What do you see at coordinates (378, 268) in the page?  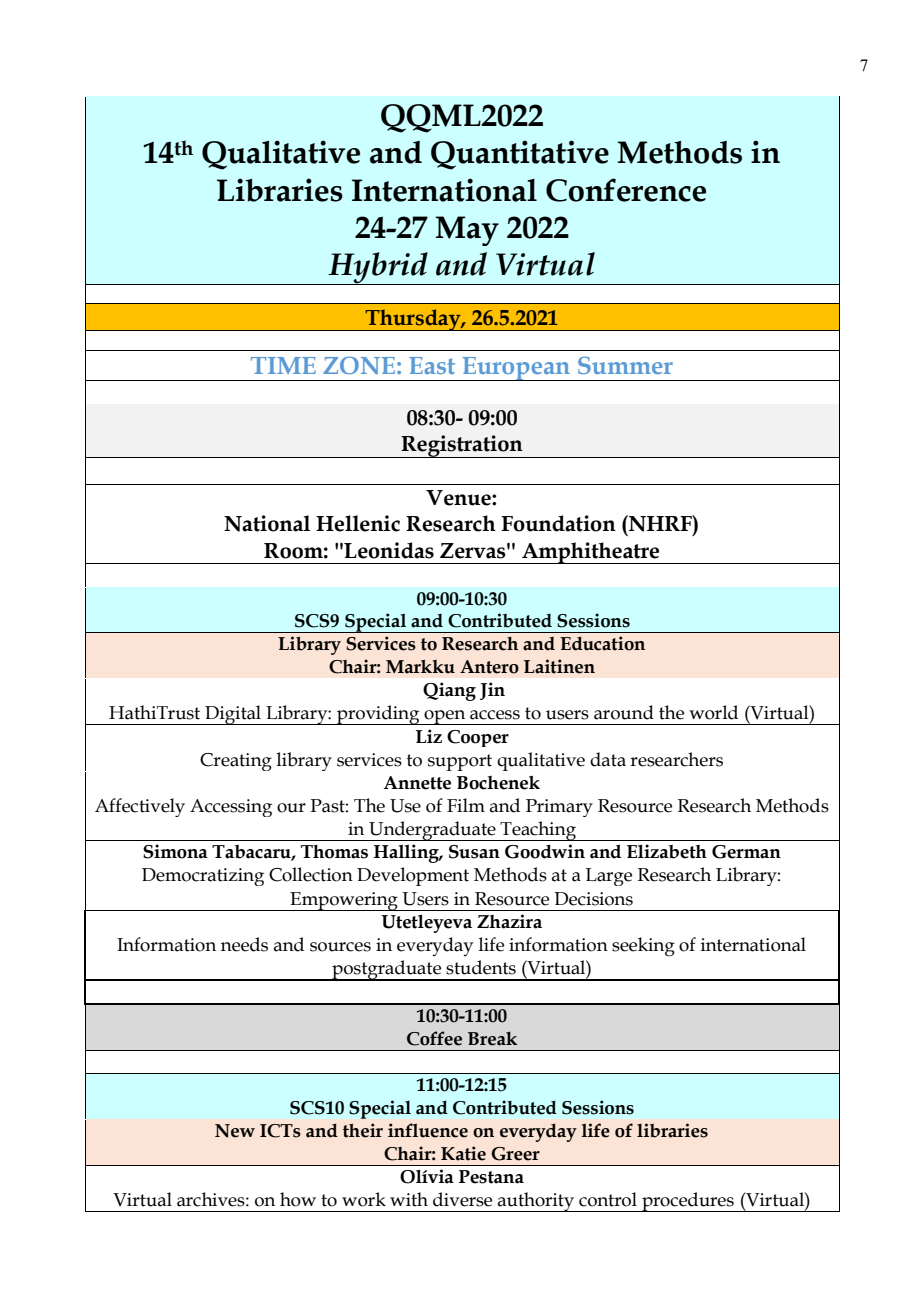 I see `Hybrid` at bounding box center [378, 268].
